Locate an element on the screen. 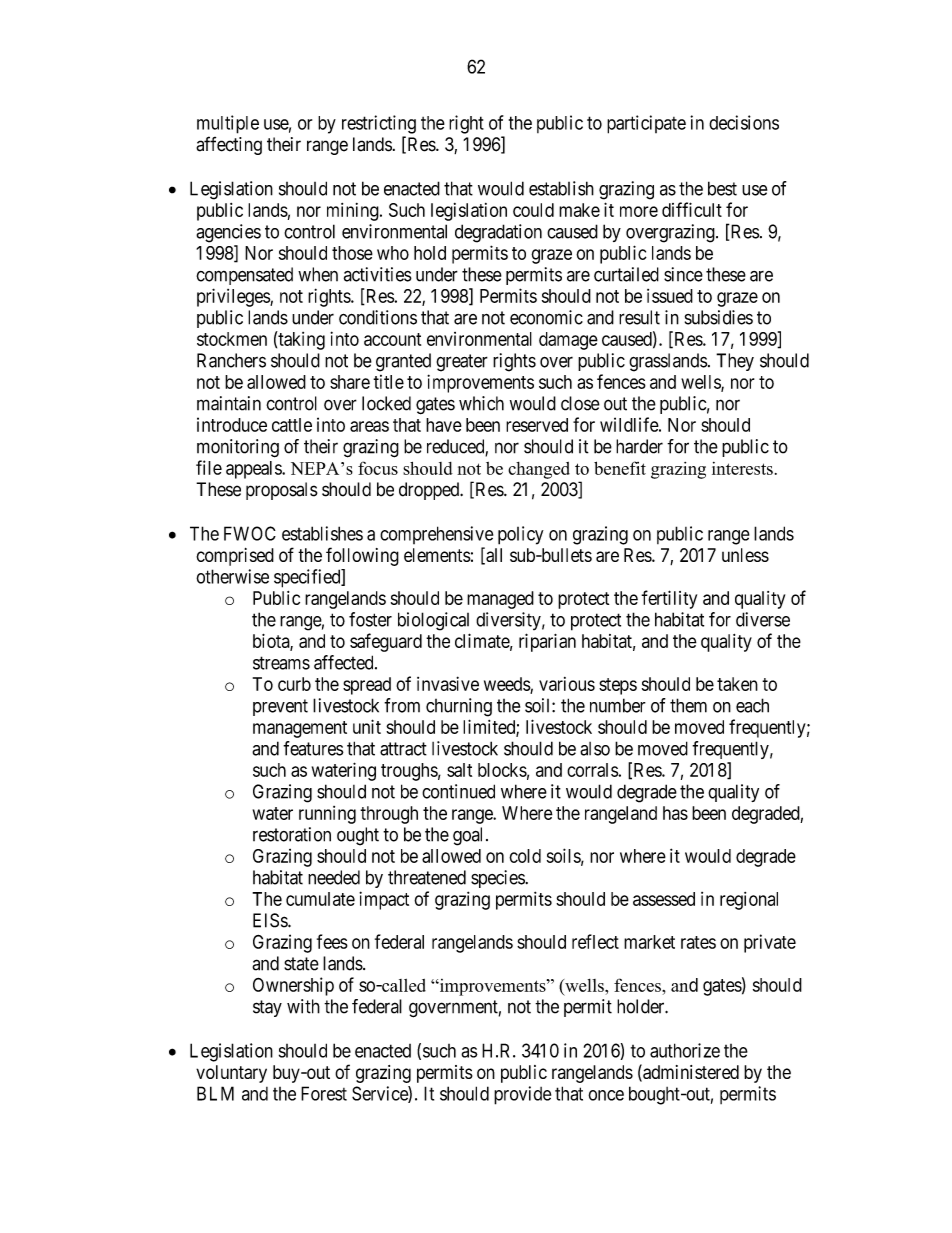 This screenshot has width=952, height=1233. provide is located at coordinates (522, 1095).
